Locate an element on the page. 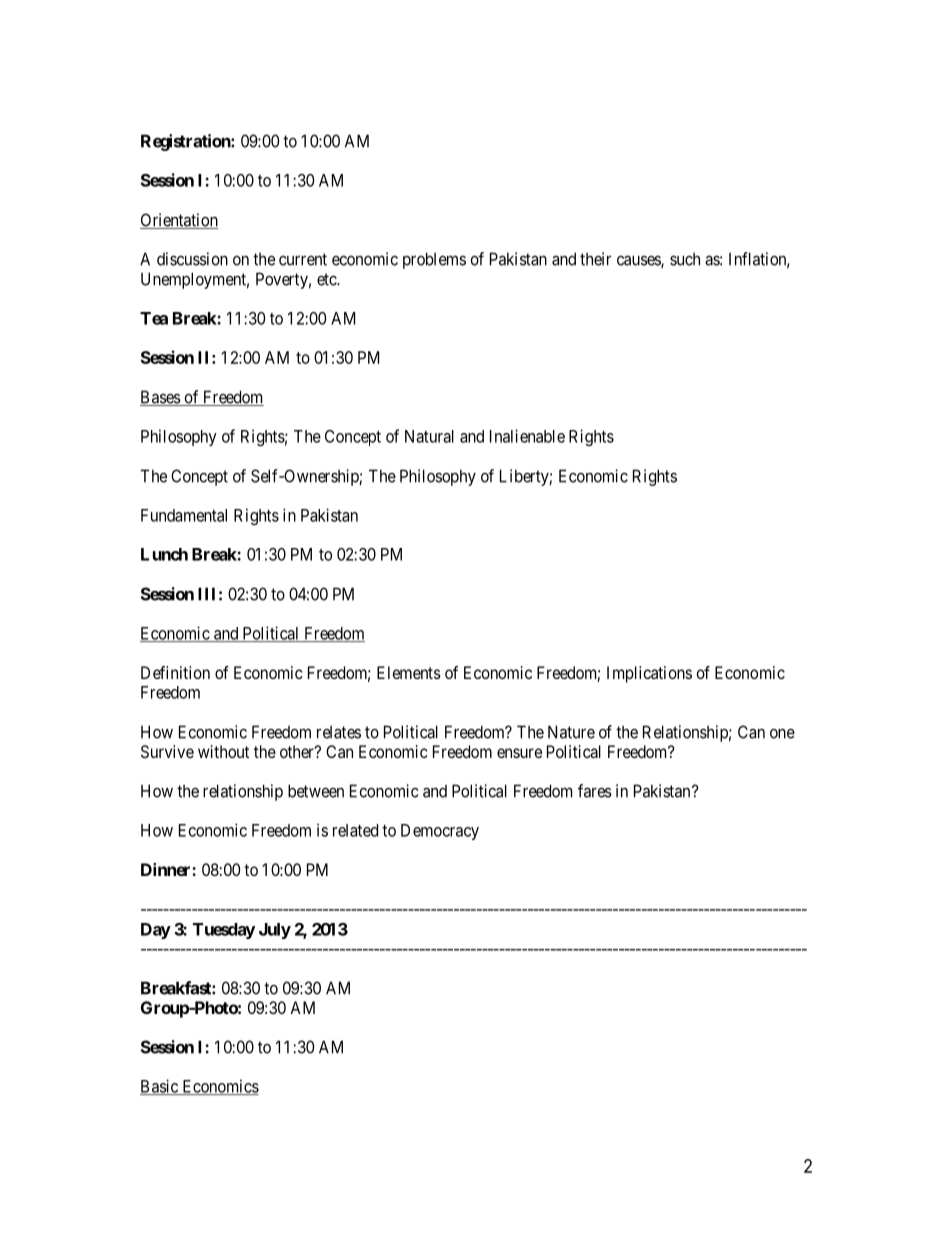 The image size is (952, 1233). problems is located at coordinates (434, 260).
